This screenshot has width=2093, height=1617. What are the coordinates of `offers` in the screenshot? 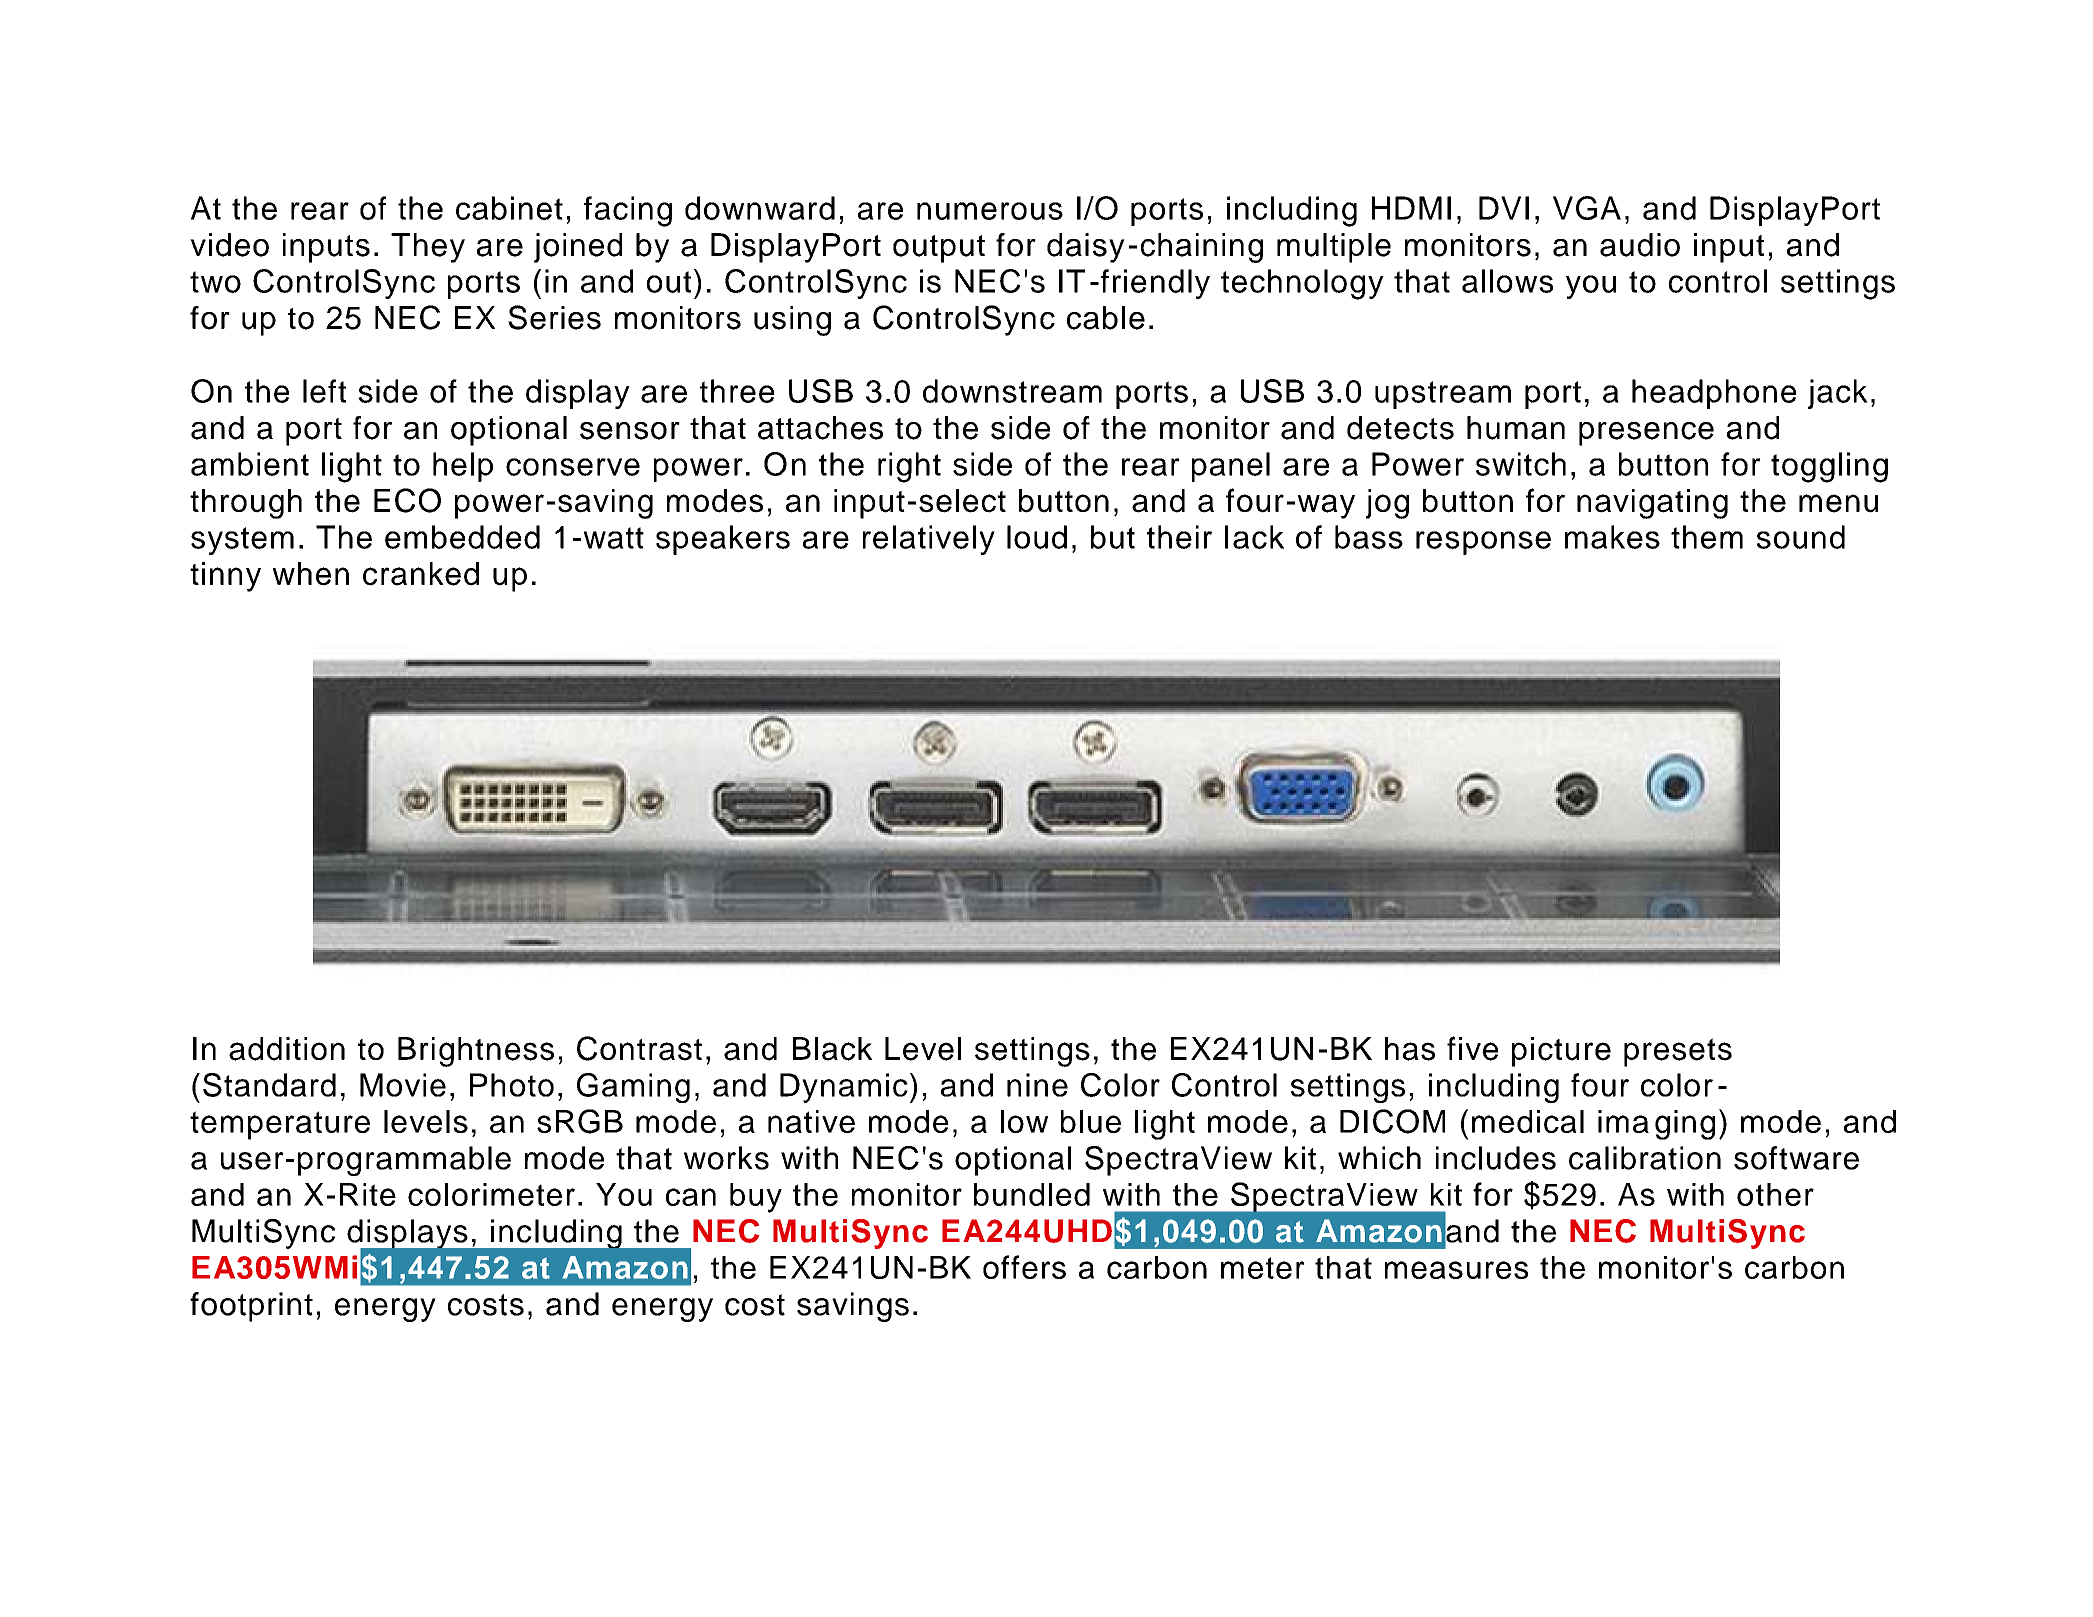 It's located at (1024, 1267).
